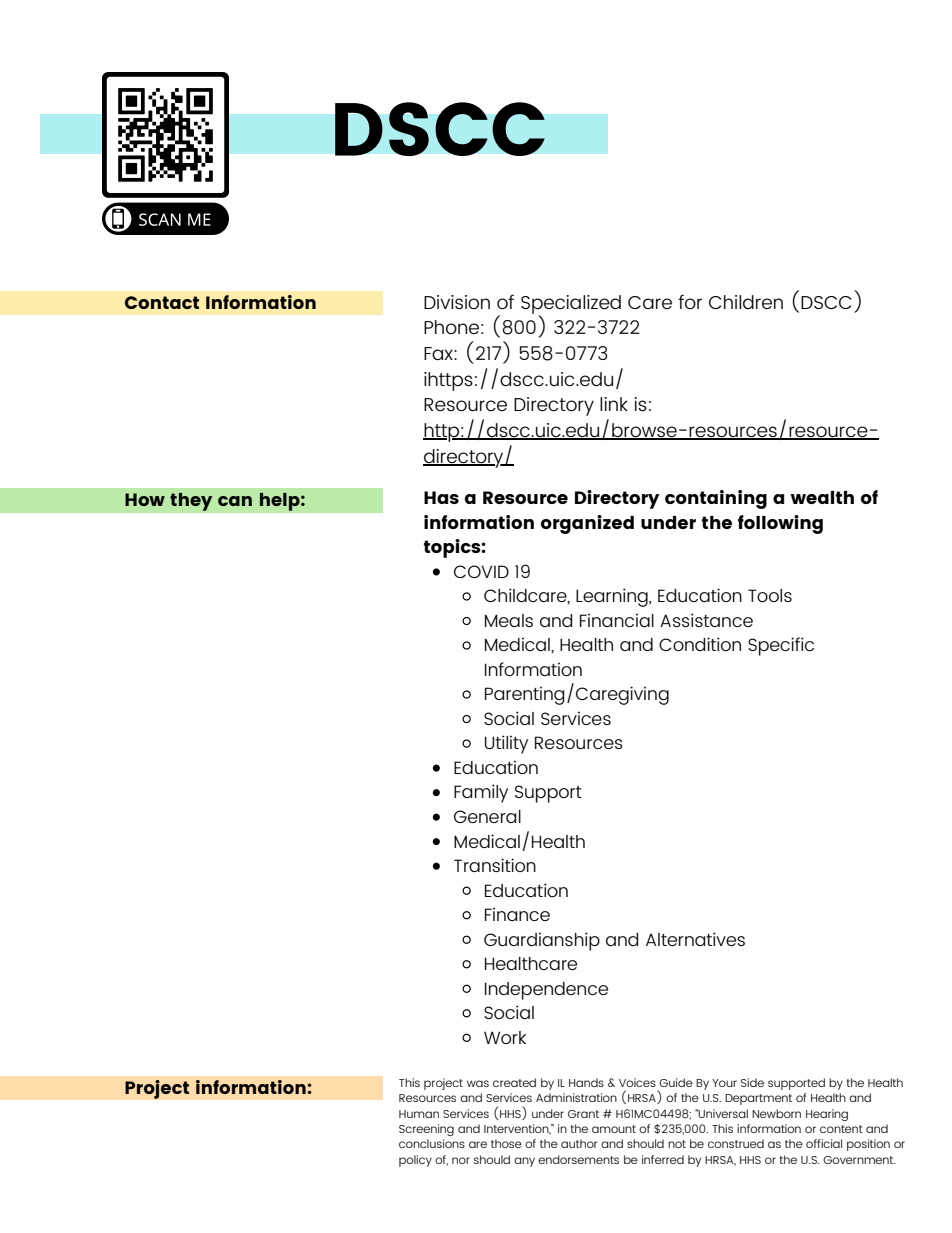 This screenshot has height=1233, width=952. Describe the element at coordinates (776, 1113) in the screenshot. I see `Newborn` at that location.
